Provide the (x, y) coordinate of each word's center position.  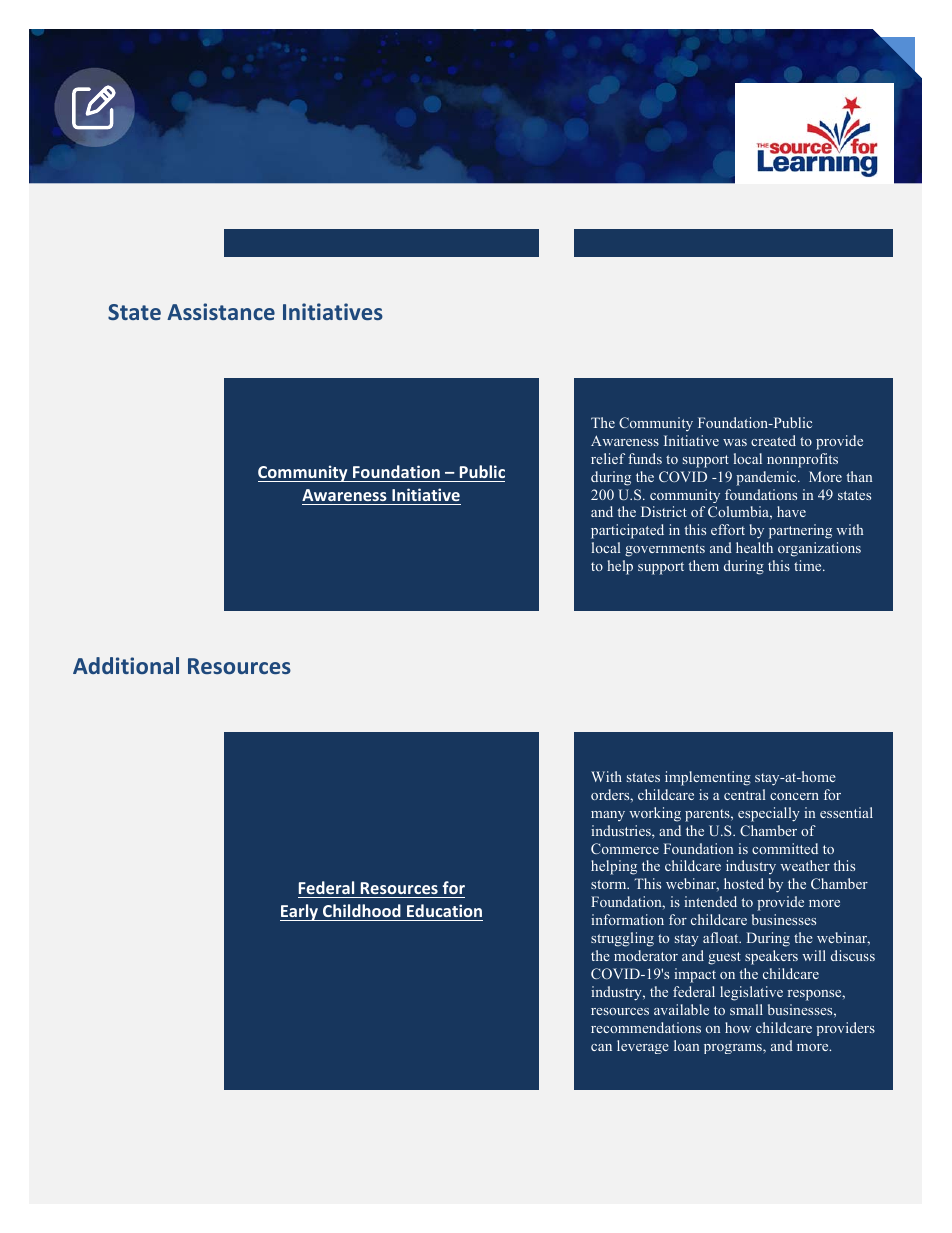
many (608, 816)
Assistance (221, 311)
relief (608, 458)
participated (627, 531)
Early (300, 912)
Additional (126, 665)
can (601, 1047)
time (809, 565)
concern (794, 796)
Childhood (362, 910)
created (773, 440)
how (738, 1027)
